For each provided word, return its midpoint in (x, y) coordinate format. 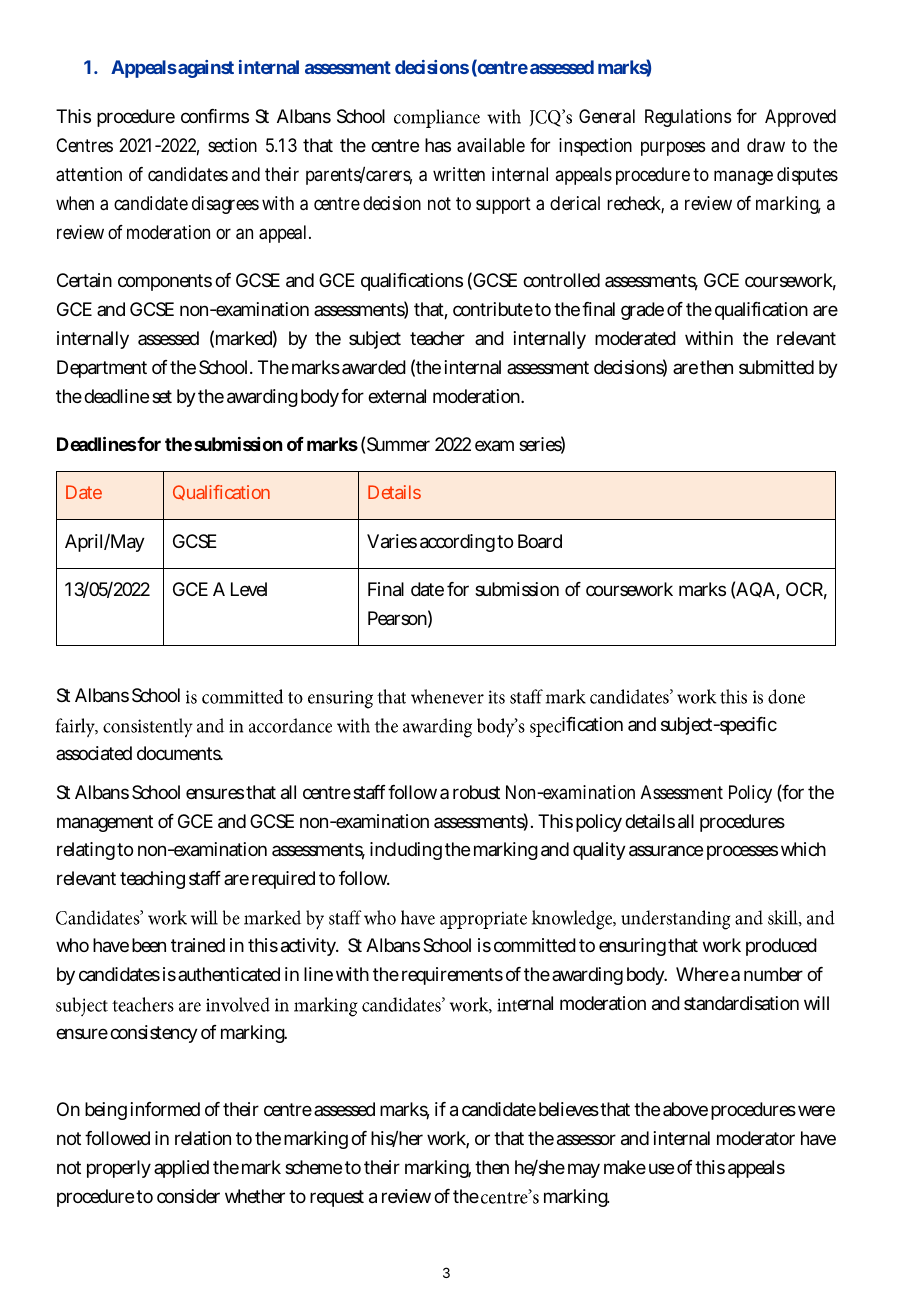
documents (180, 753)
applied (181, 1169)
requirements (452, 976)
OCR (804, 589)
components (165, 282)
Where (702, 974)
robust (476, 792)
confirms (215, 116)
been (149, 945)
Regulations (688, 118)
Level (249, 589)
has (438, 145)
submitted (776, 367)
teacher (437, 338)
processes (742, 852)
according (457, 543)
